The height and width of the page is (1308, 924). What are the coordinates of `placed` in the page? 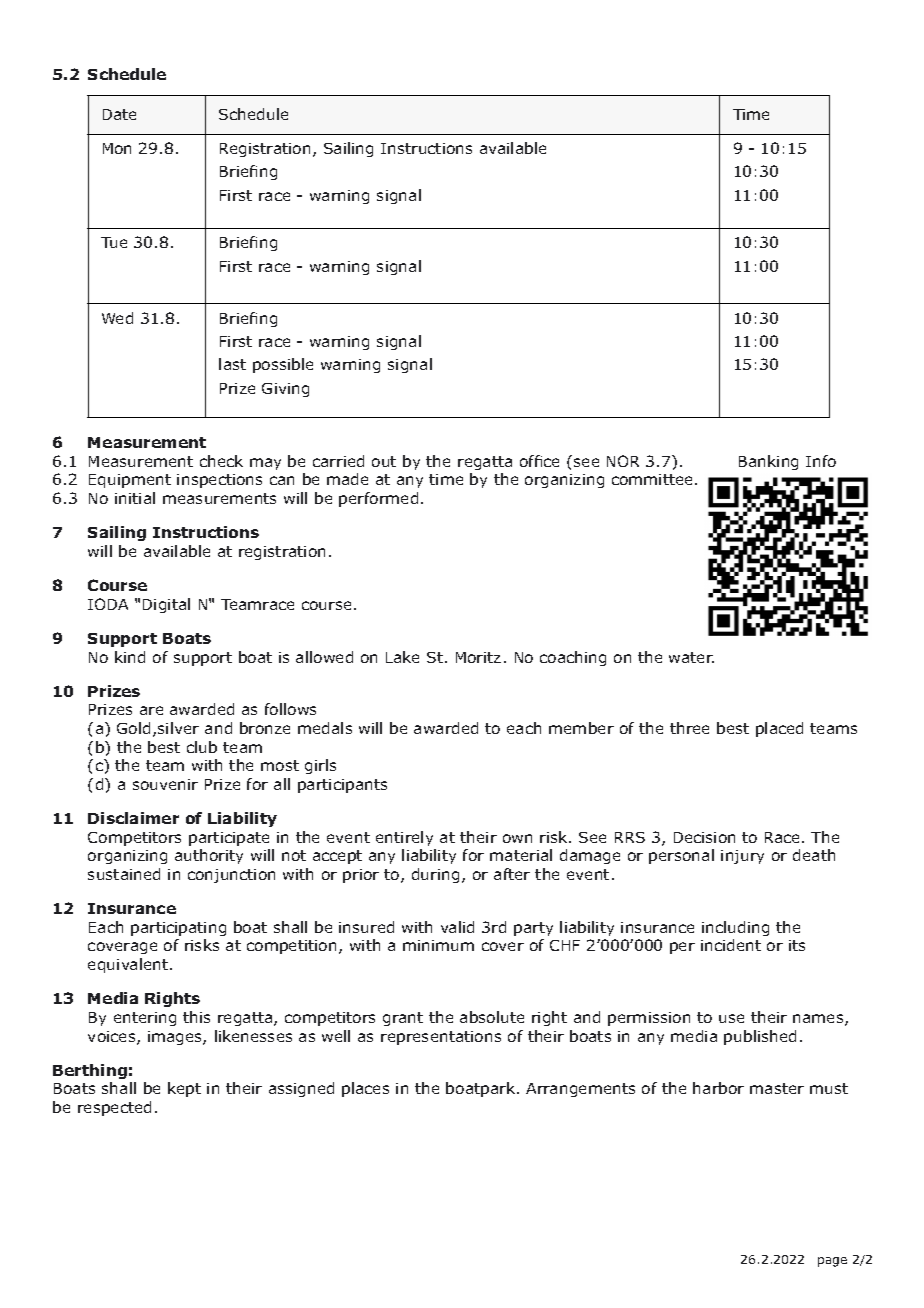 It's located at (779, 729).
